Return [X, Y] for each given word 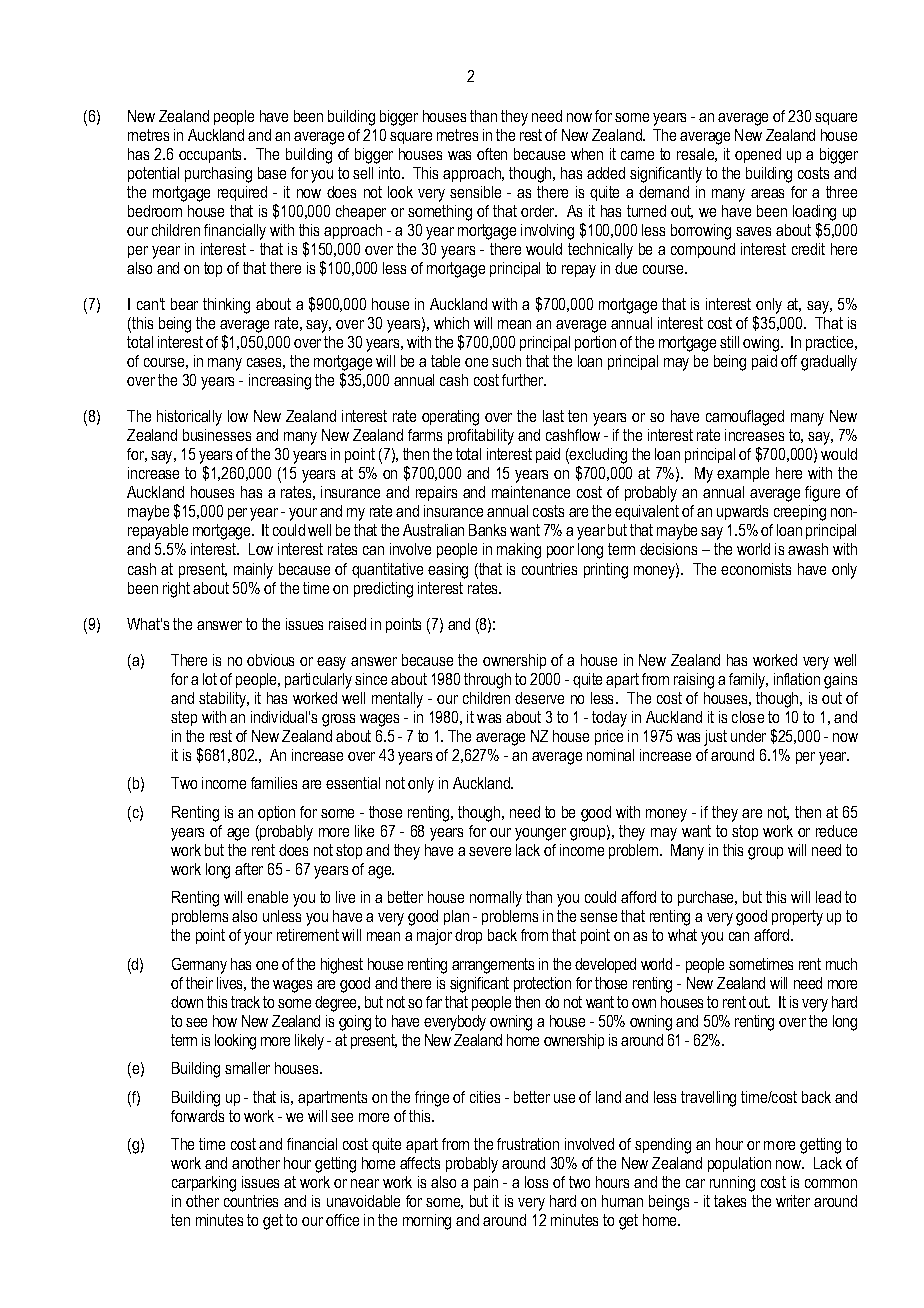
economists [756, 569]
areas [767, 193]
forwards [197, 1116]
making [519, 551]
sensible [475, 192]
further [524, 380]
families [274, 783]
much [841, 964]
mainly [253, 571]
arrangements [493, 966]
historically [189, 418]
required [242, 193]
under [748, 736]
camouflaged [745, 418]
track [245, 1002]
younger [540, 834]
